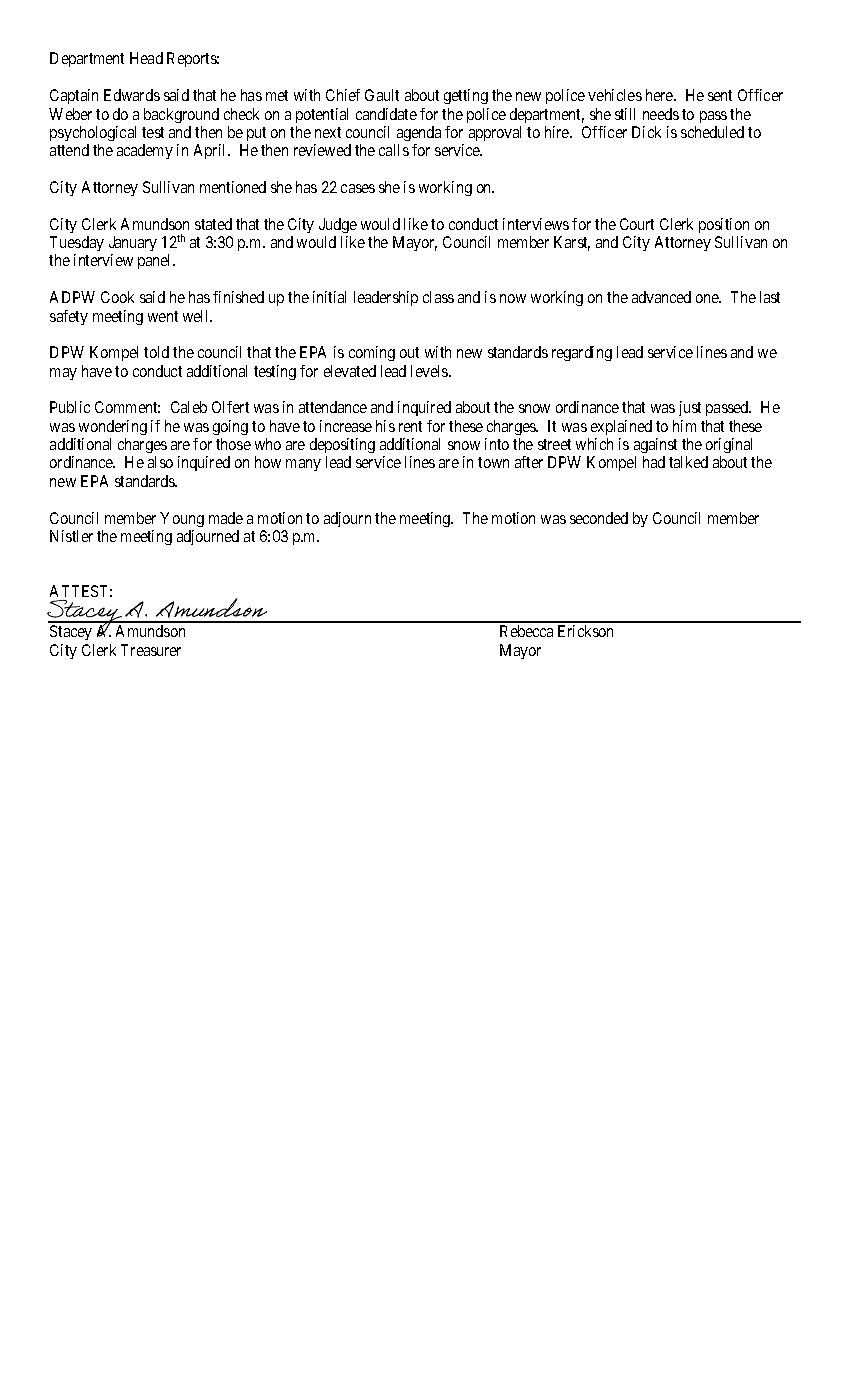 Image resolution: width=849 pixels, height=1400 pixels. What do you see at coordinates (430, 371) in the image?
I see `levels` at bounding box center [430, 371].
